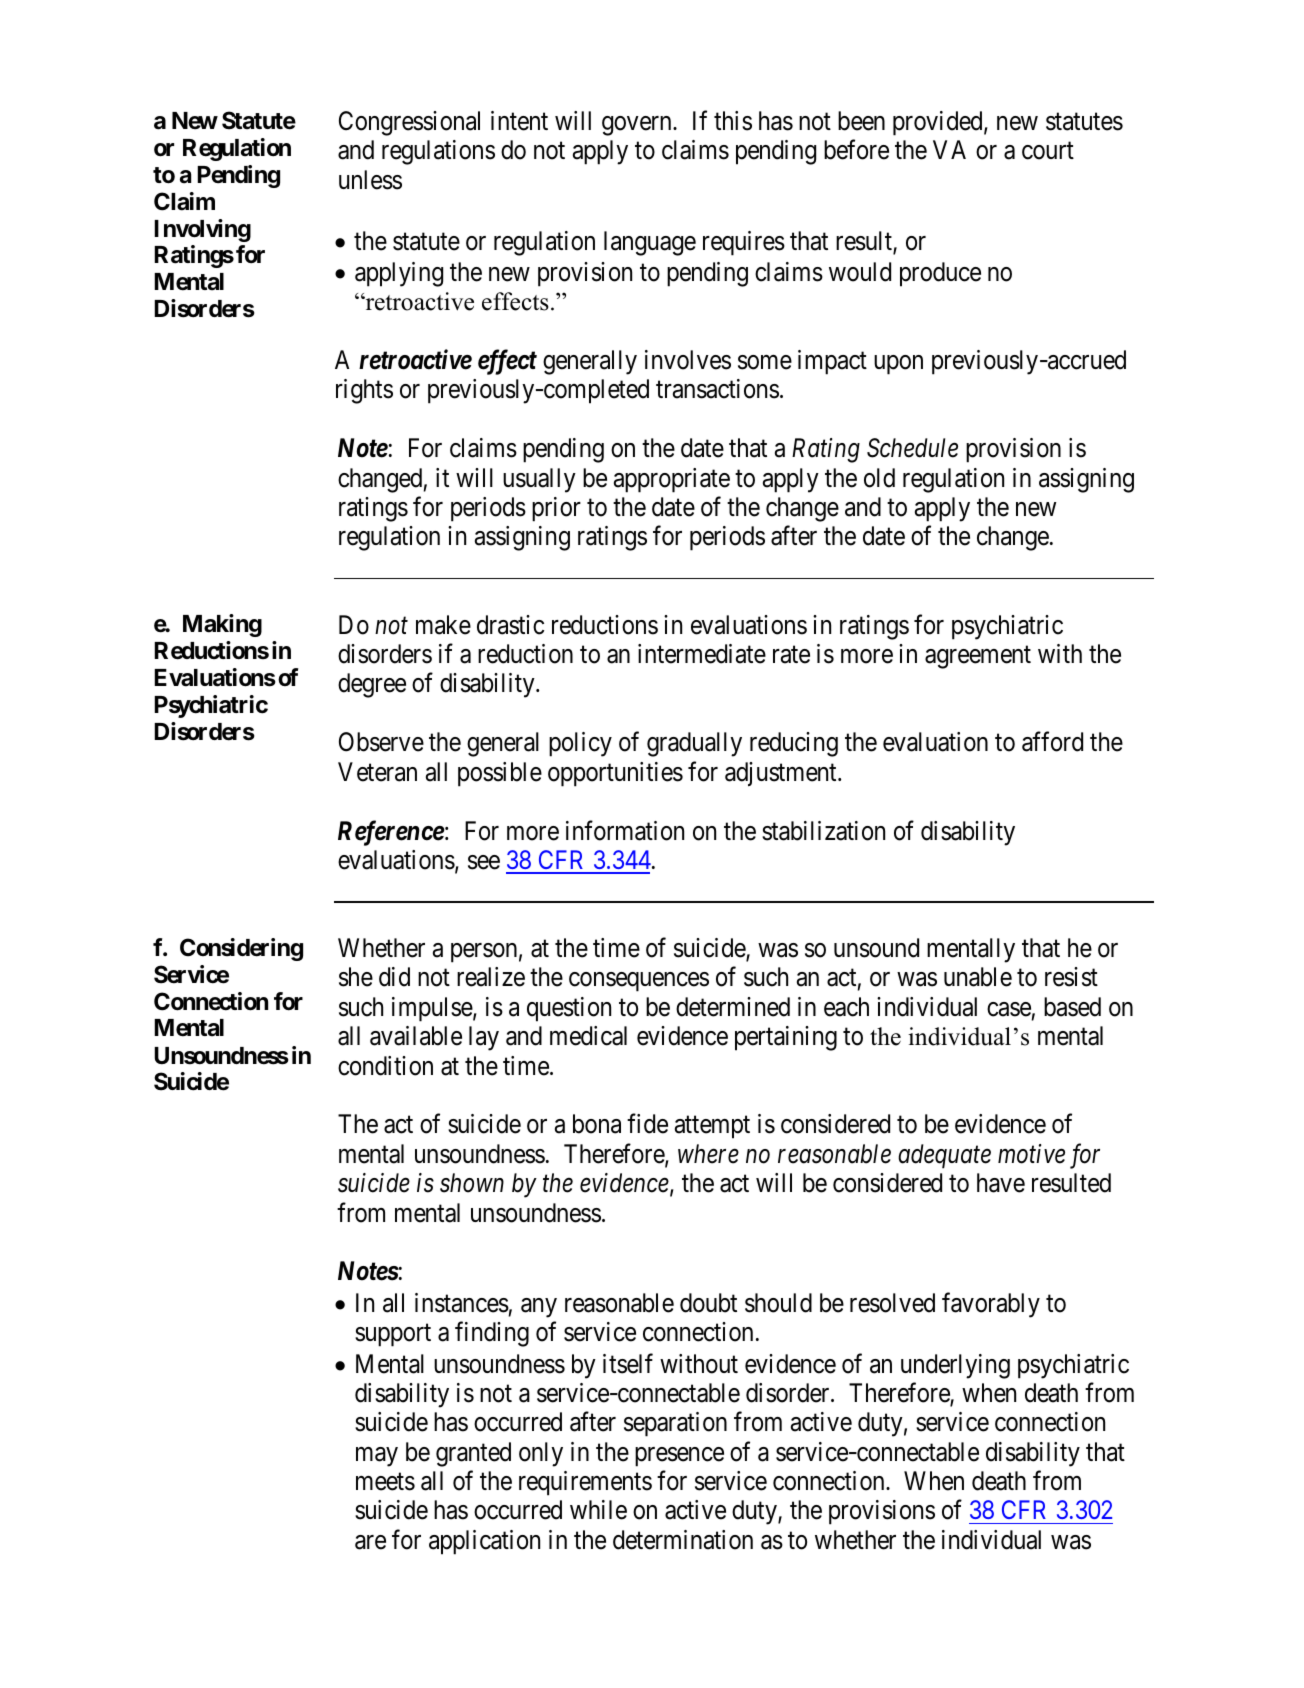 The image size is (1304, 1688). I want to click on afford, so click(1052, 742).
